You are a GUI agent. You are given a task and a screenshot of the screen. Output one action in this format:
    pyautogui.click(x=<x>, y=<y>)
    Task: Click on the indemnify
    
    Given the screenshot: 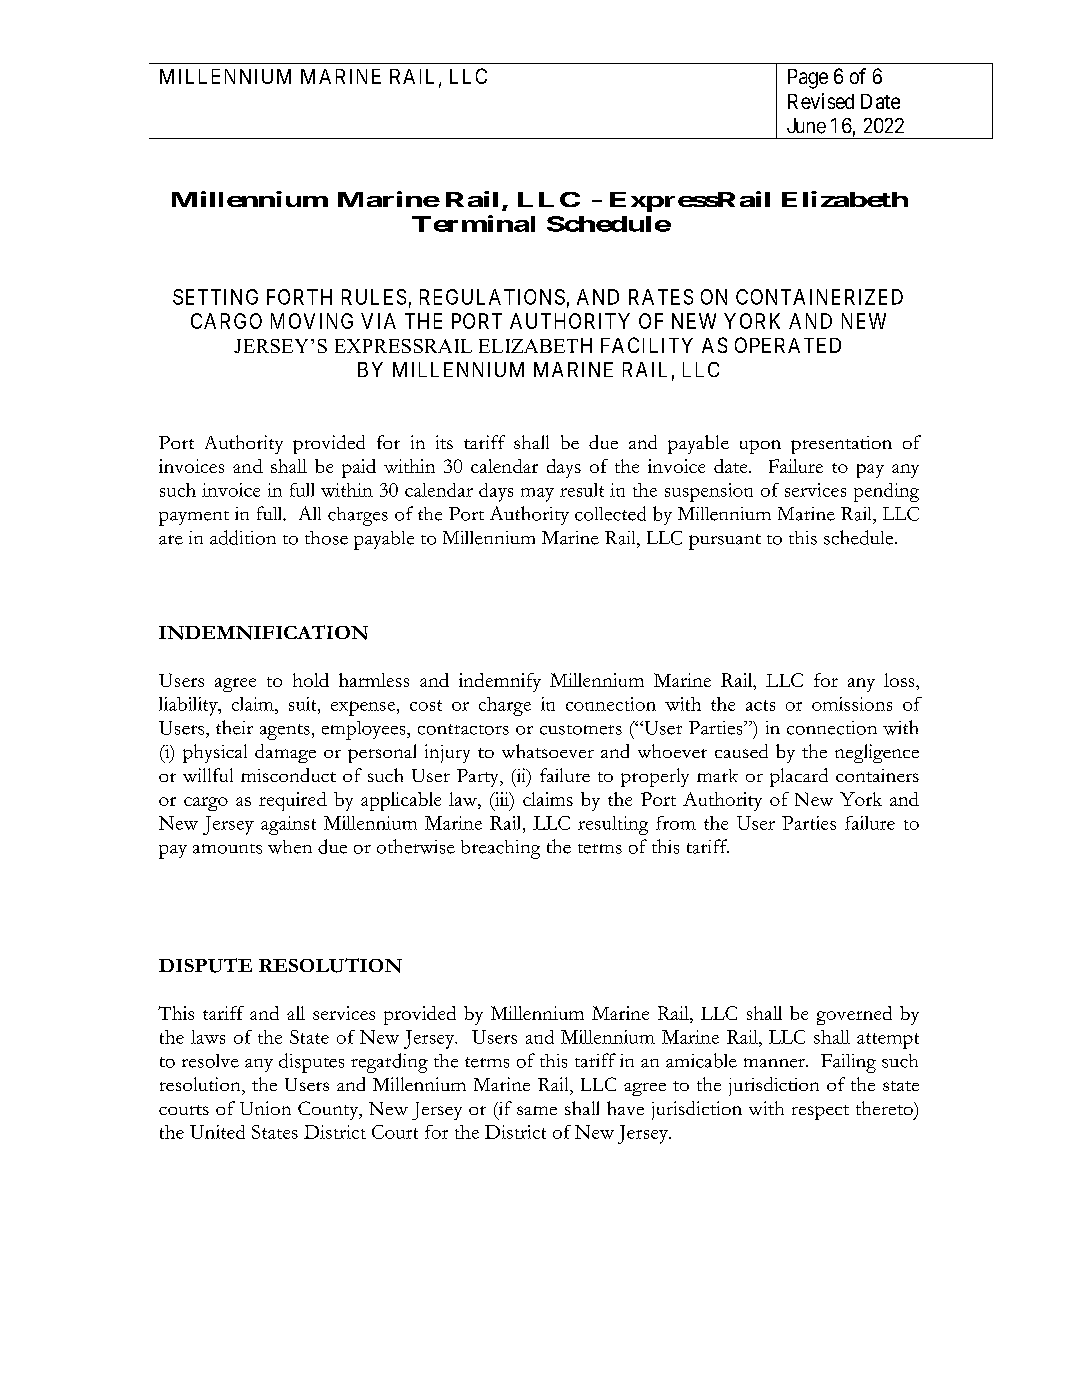 What is the action you would take?
    pyautogui.click(x=500, y=682)
